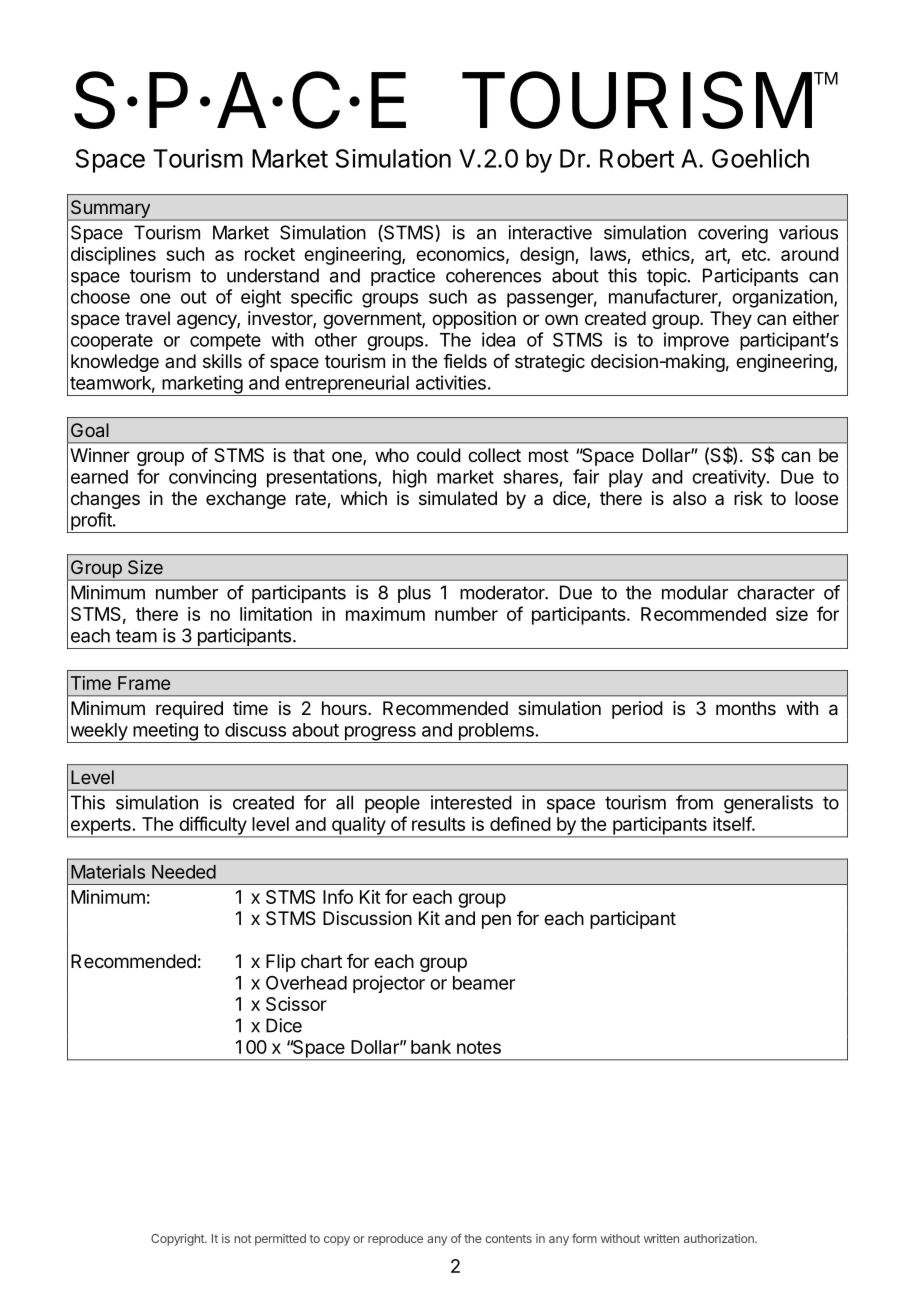 The width and height of the page is (924, 1308). Describe the element at coordinates (189, 710) in the page. I see `required` at that location.
